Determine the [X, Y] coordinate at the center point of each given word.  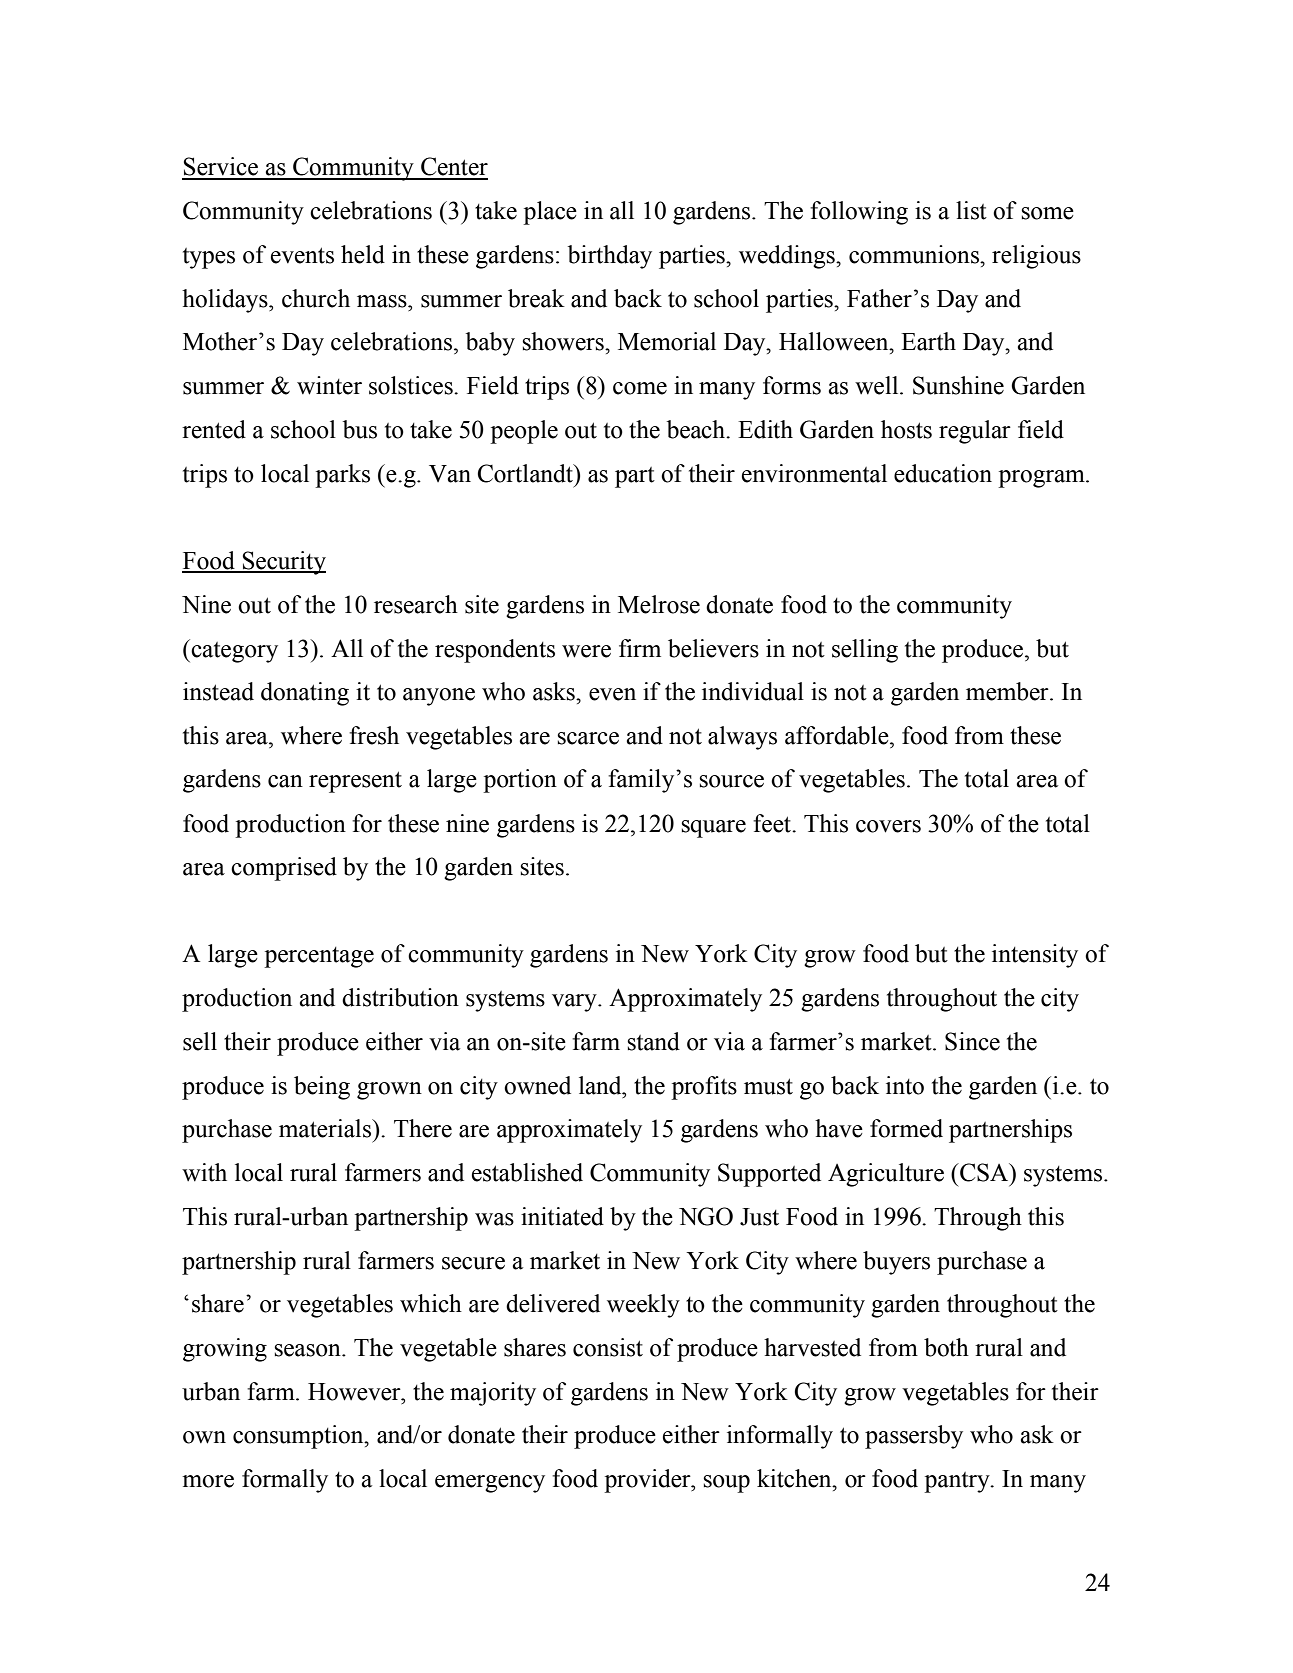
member [1008, 691]
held [363, 254]
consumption [299, 1437]
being [322, 1088]
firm [640, 648]
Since [972, 1041]
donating [305, 694]
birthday [610, 257]
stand [653, 1041]
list [971, 210]
